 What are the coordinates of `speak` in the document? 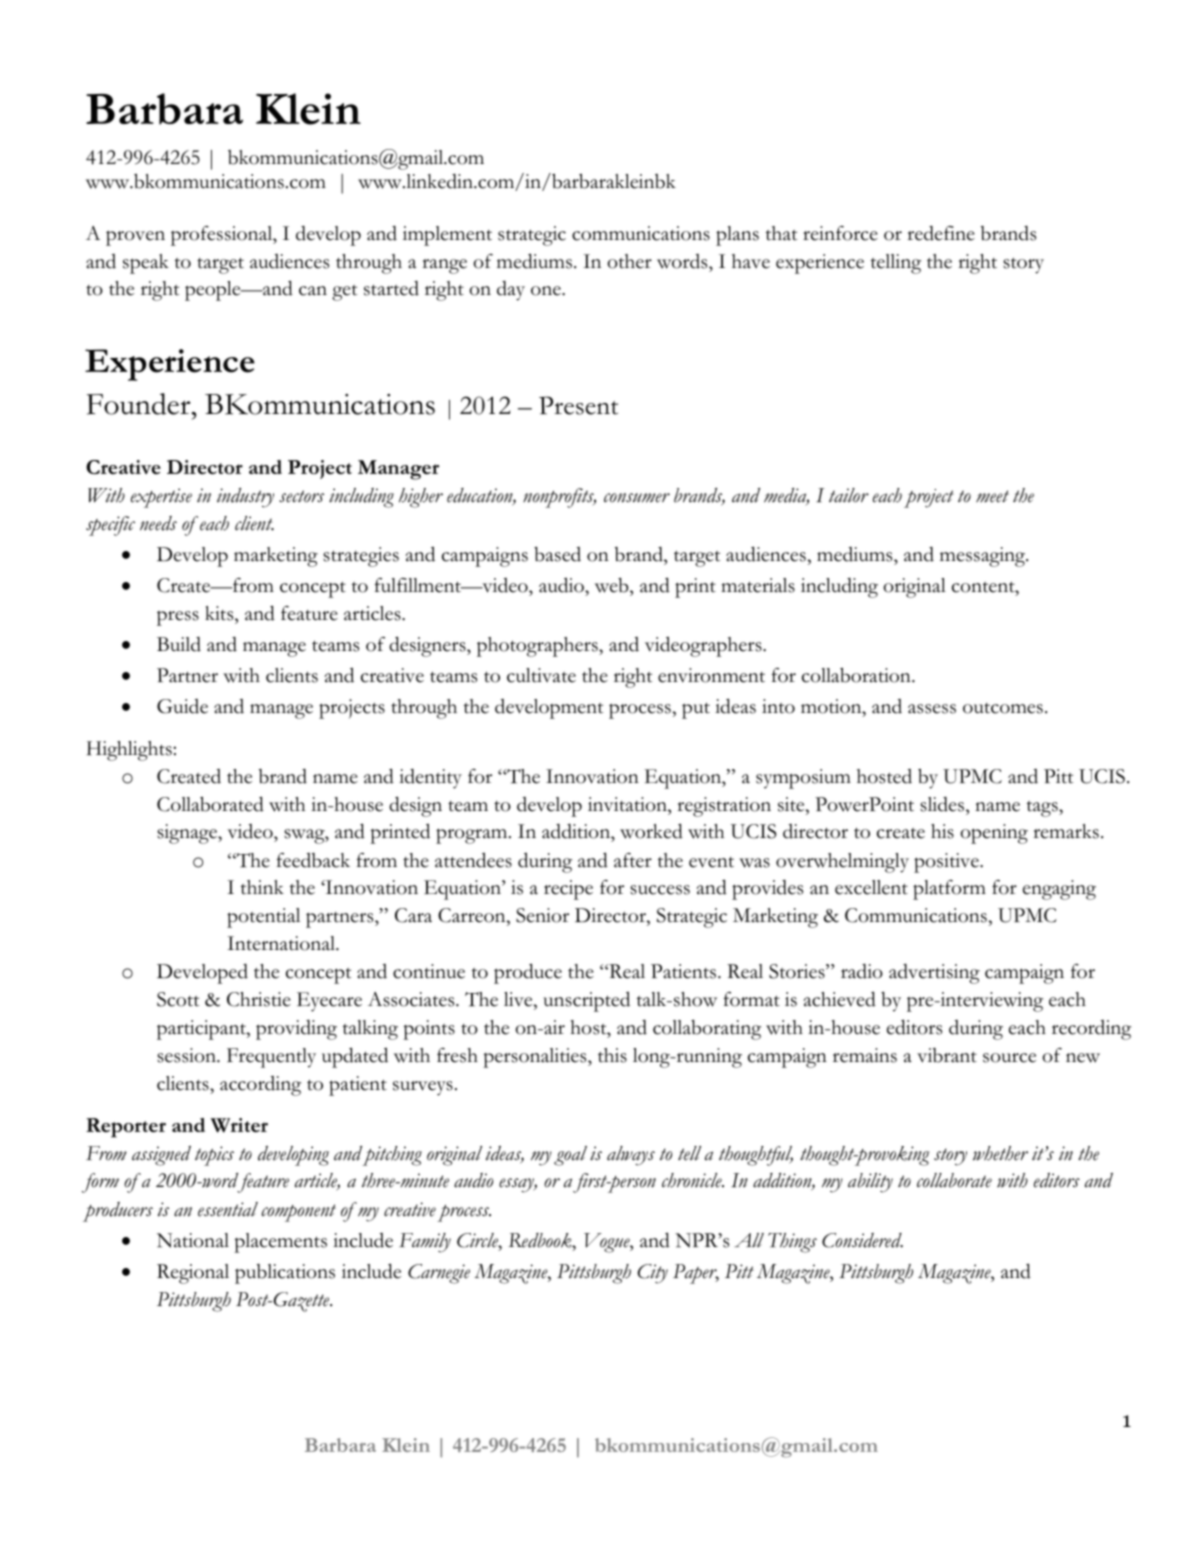 It's located at (146, 264).
